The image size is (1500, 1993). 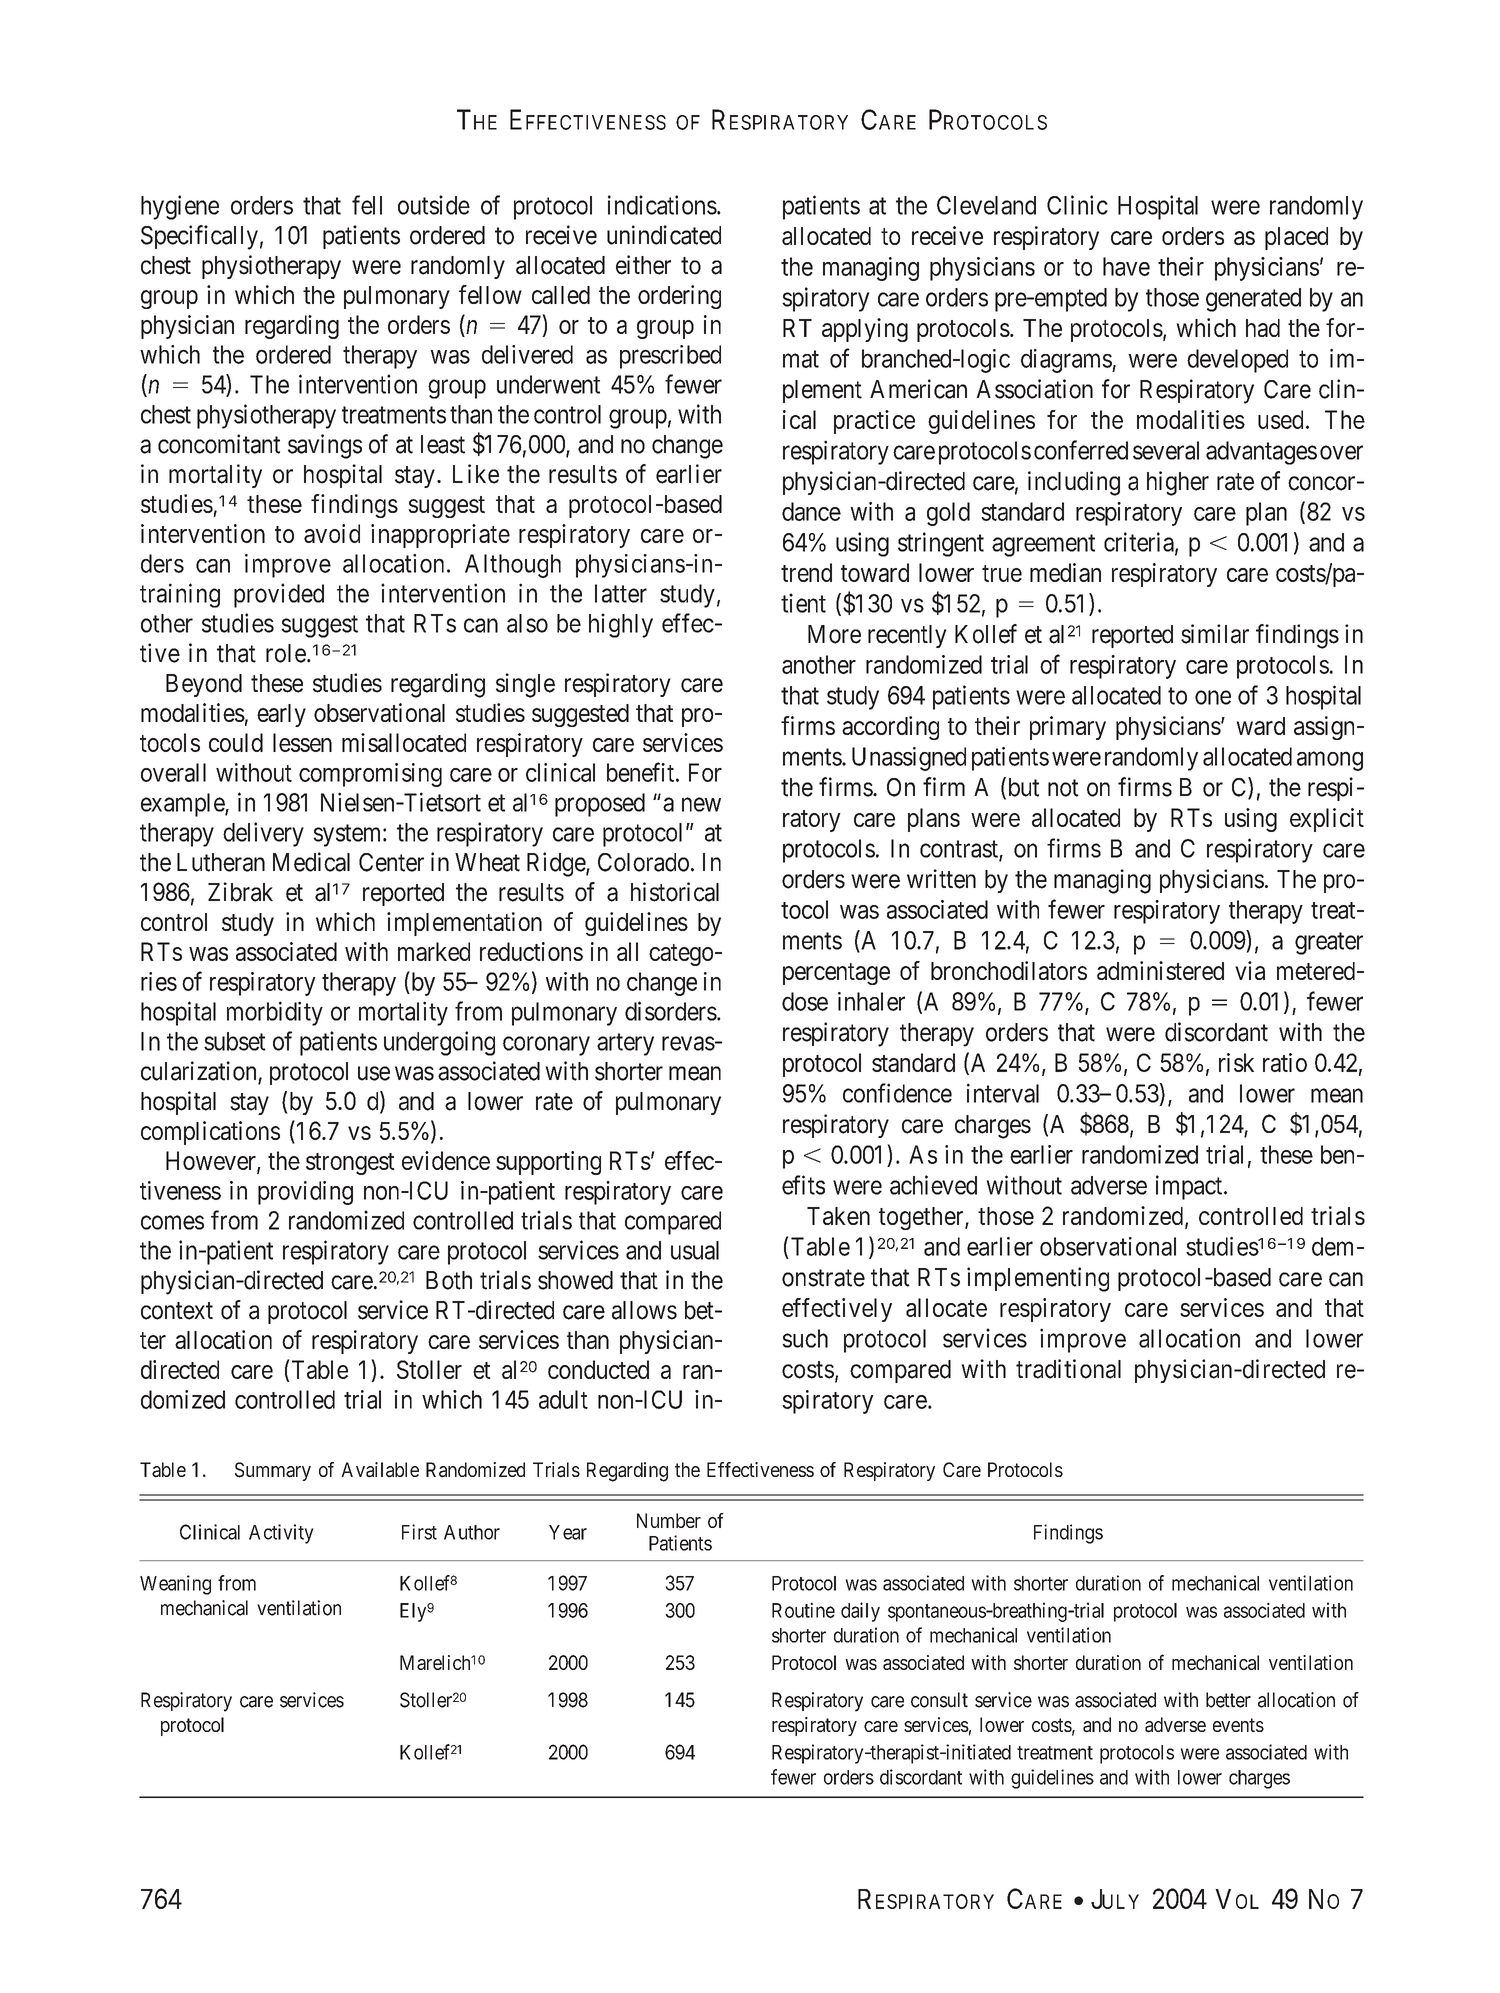 I want to click on better, so click(x=1228, y=1700).
